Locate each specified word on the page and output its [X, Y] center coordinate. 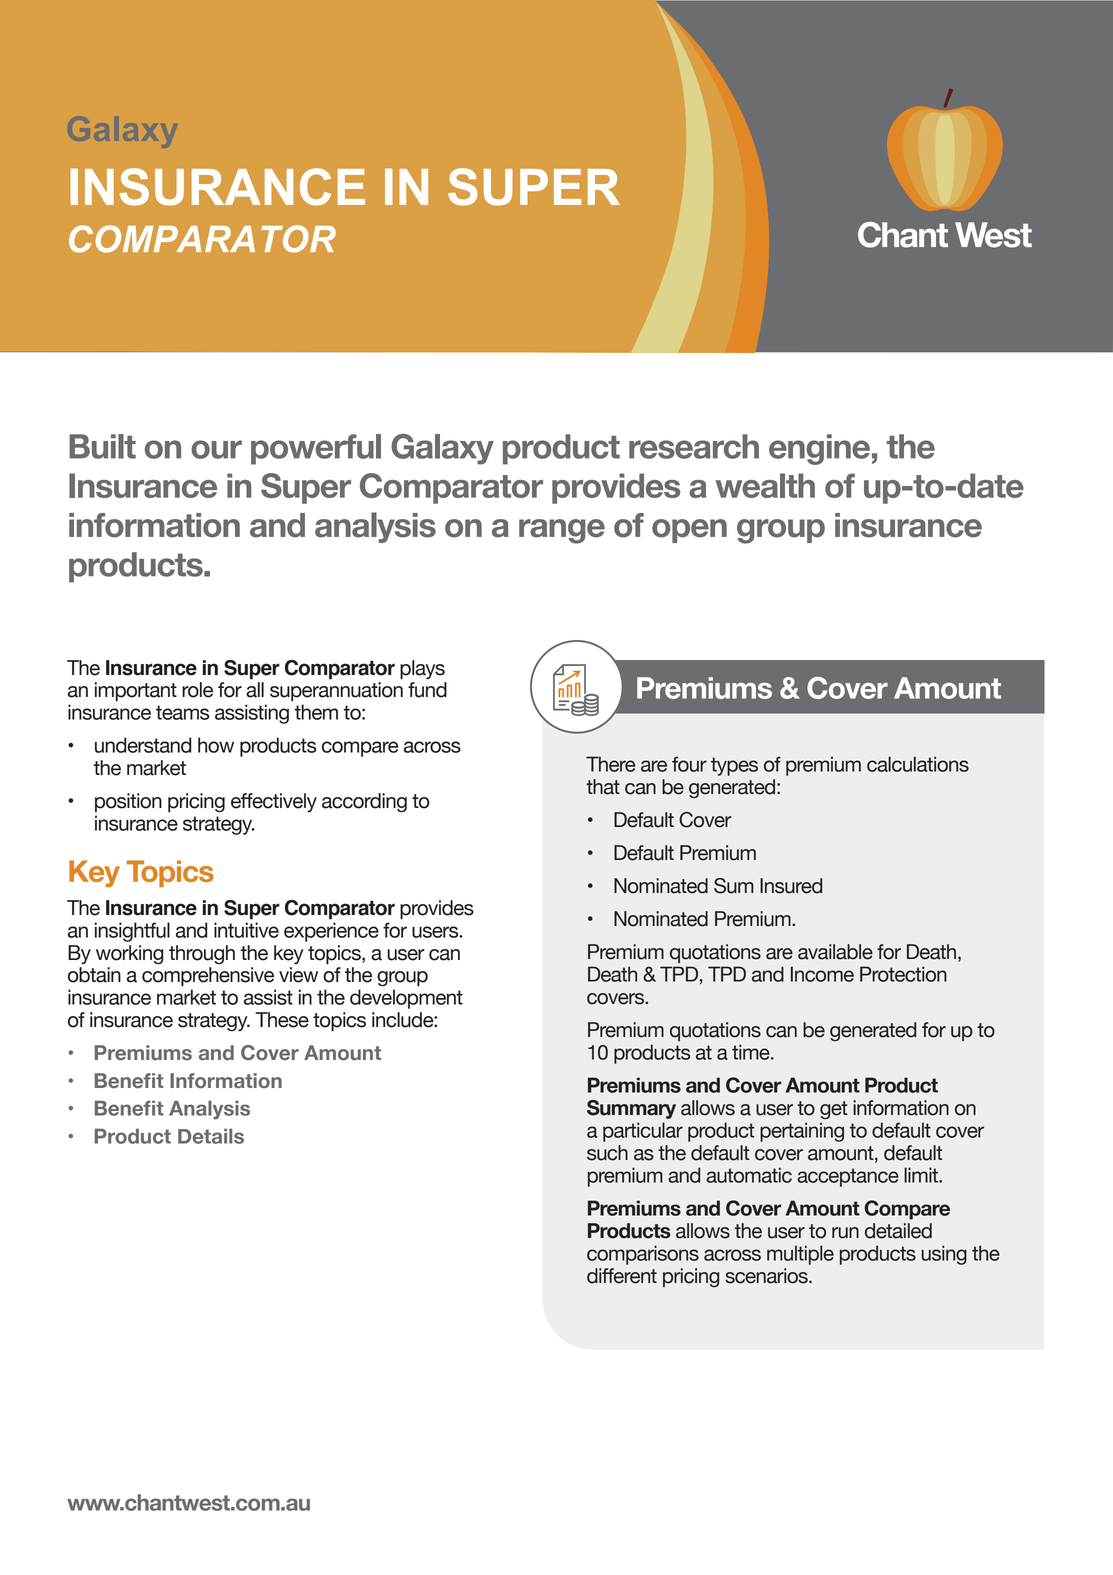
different [622, 1276]
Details [211, 1136]
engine [819, 449]
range [562, 531]
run [845, 1233]
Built [102, 446]
